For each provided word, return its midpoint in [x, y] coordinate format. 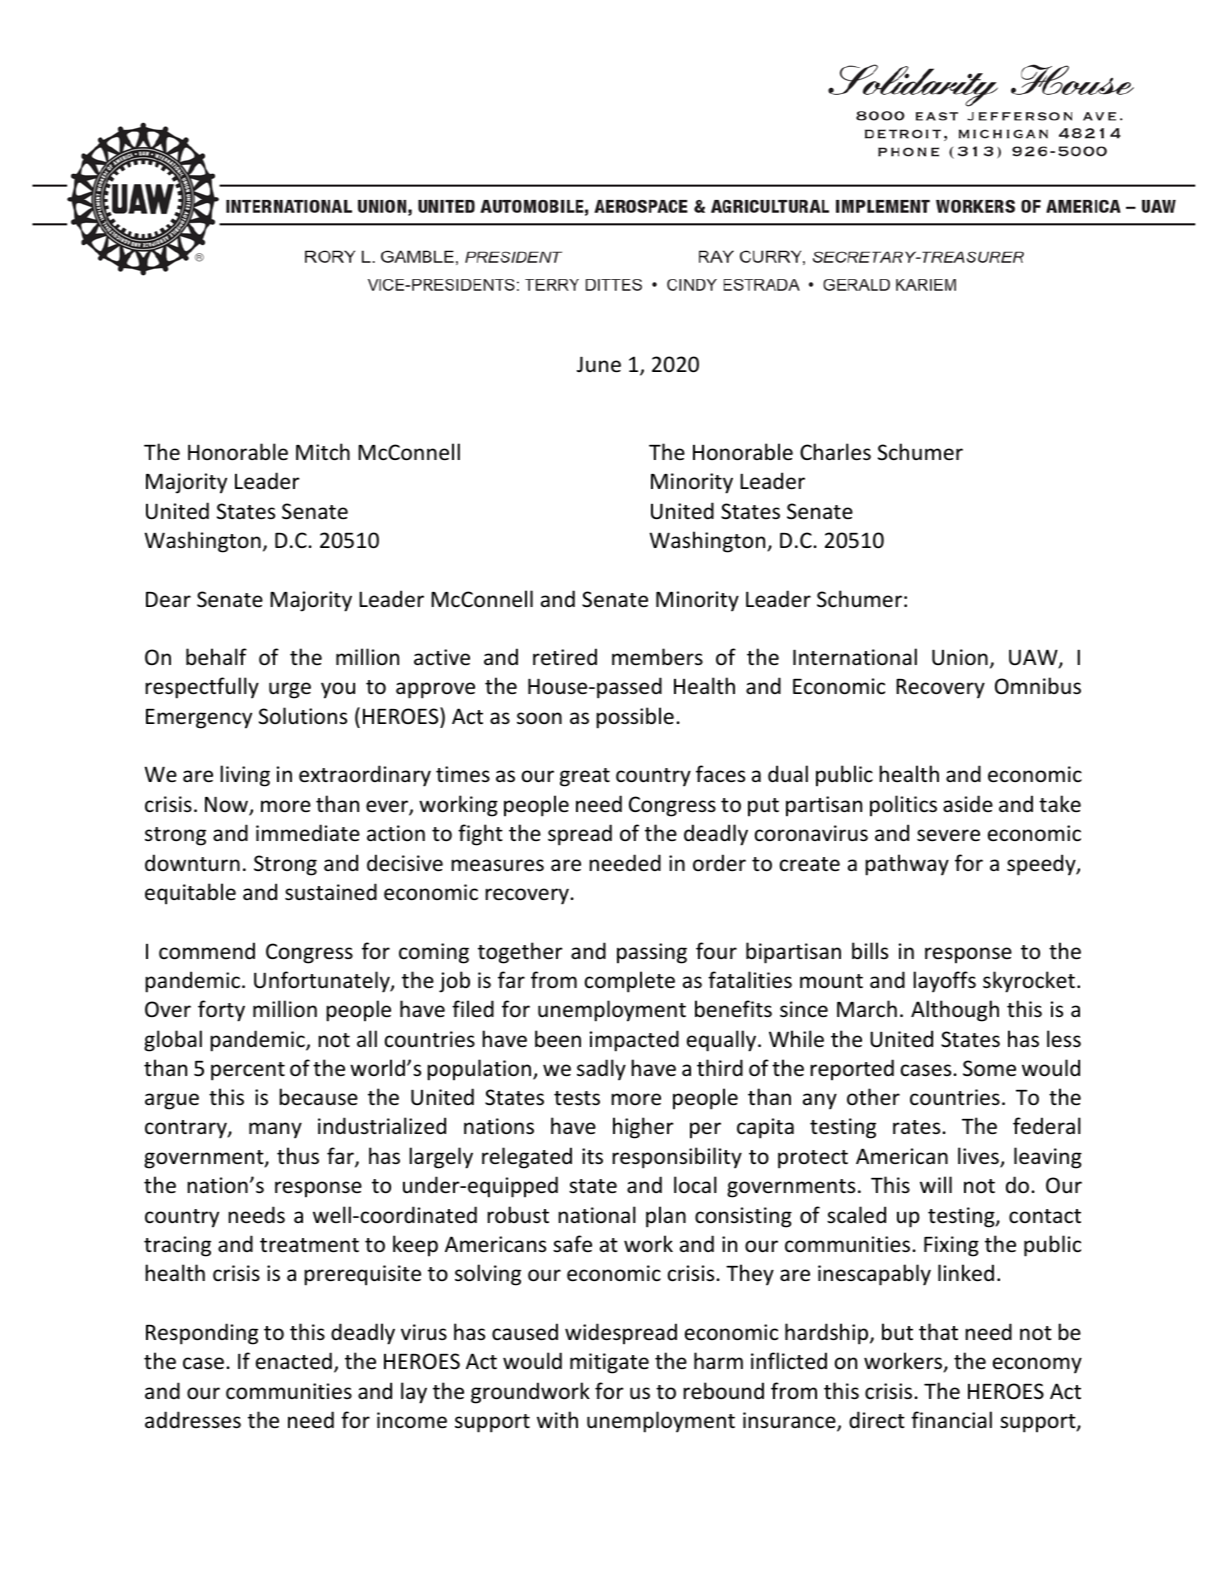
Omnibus [1038, 686]
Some [989, 1068]
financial [951, 1419]
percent [248, 1071]
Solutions [303, 716]
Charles [835, 452]
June [599, 364]
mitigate [609, 1363]
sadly [601, 1070]
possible [635, 718]
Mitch [323, 452]
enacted [294, 1361]
